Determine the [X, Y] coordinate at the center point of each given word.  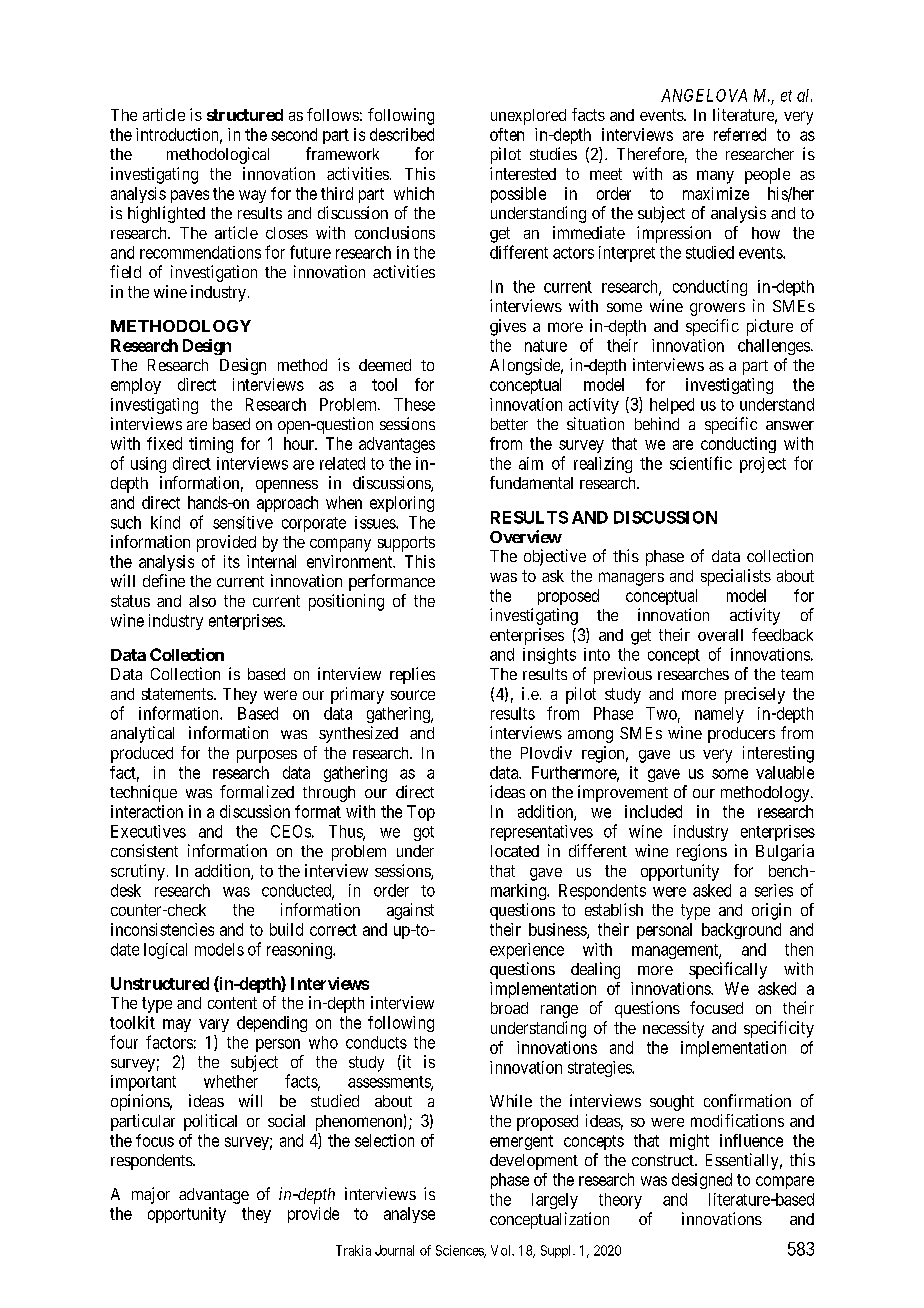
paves [190, 196]
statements [177, 694]
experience [527, 951]
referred [740, 134]
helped [672, 406]
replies [412, 675]
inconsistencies [162, 929]
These [414, 404]
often [507, 134]
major [151, 1195]
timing [211, 445]
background [741, 931]
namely [719, 715]
